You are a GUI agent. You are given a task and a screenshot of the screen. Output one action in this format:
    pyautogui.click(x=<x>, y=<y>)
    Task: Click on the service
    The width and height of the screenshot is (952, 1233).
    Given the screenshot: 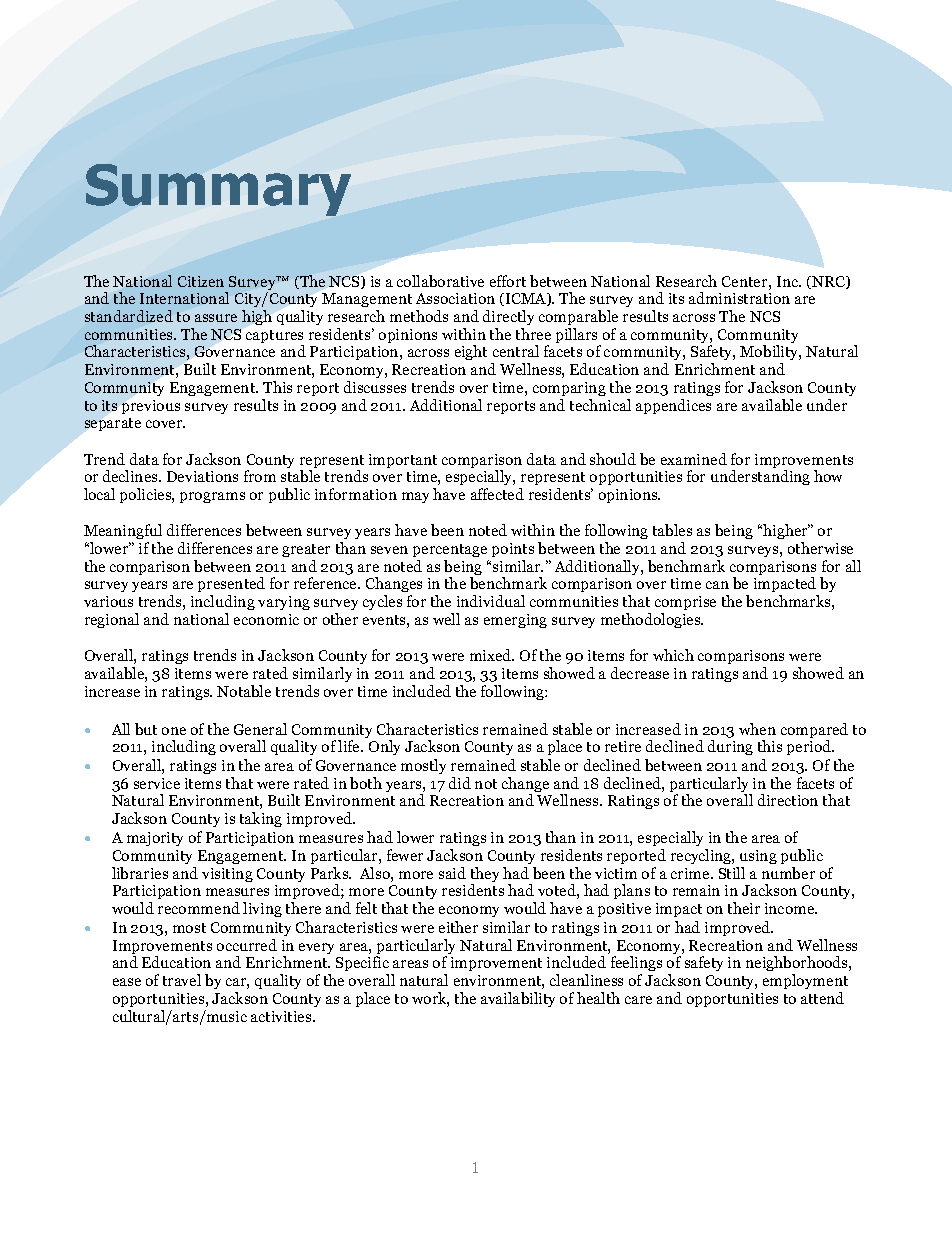 What is the action you would take?
    pyautogui.click(x=157, y=783)
